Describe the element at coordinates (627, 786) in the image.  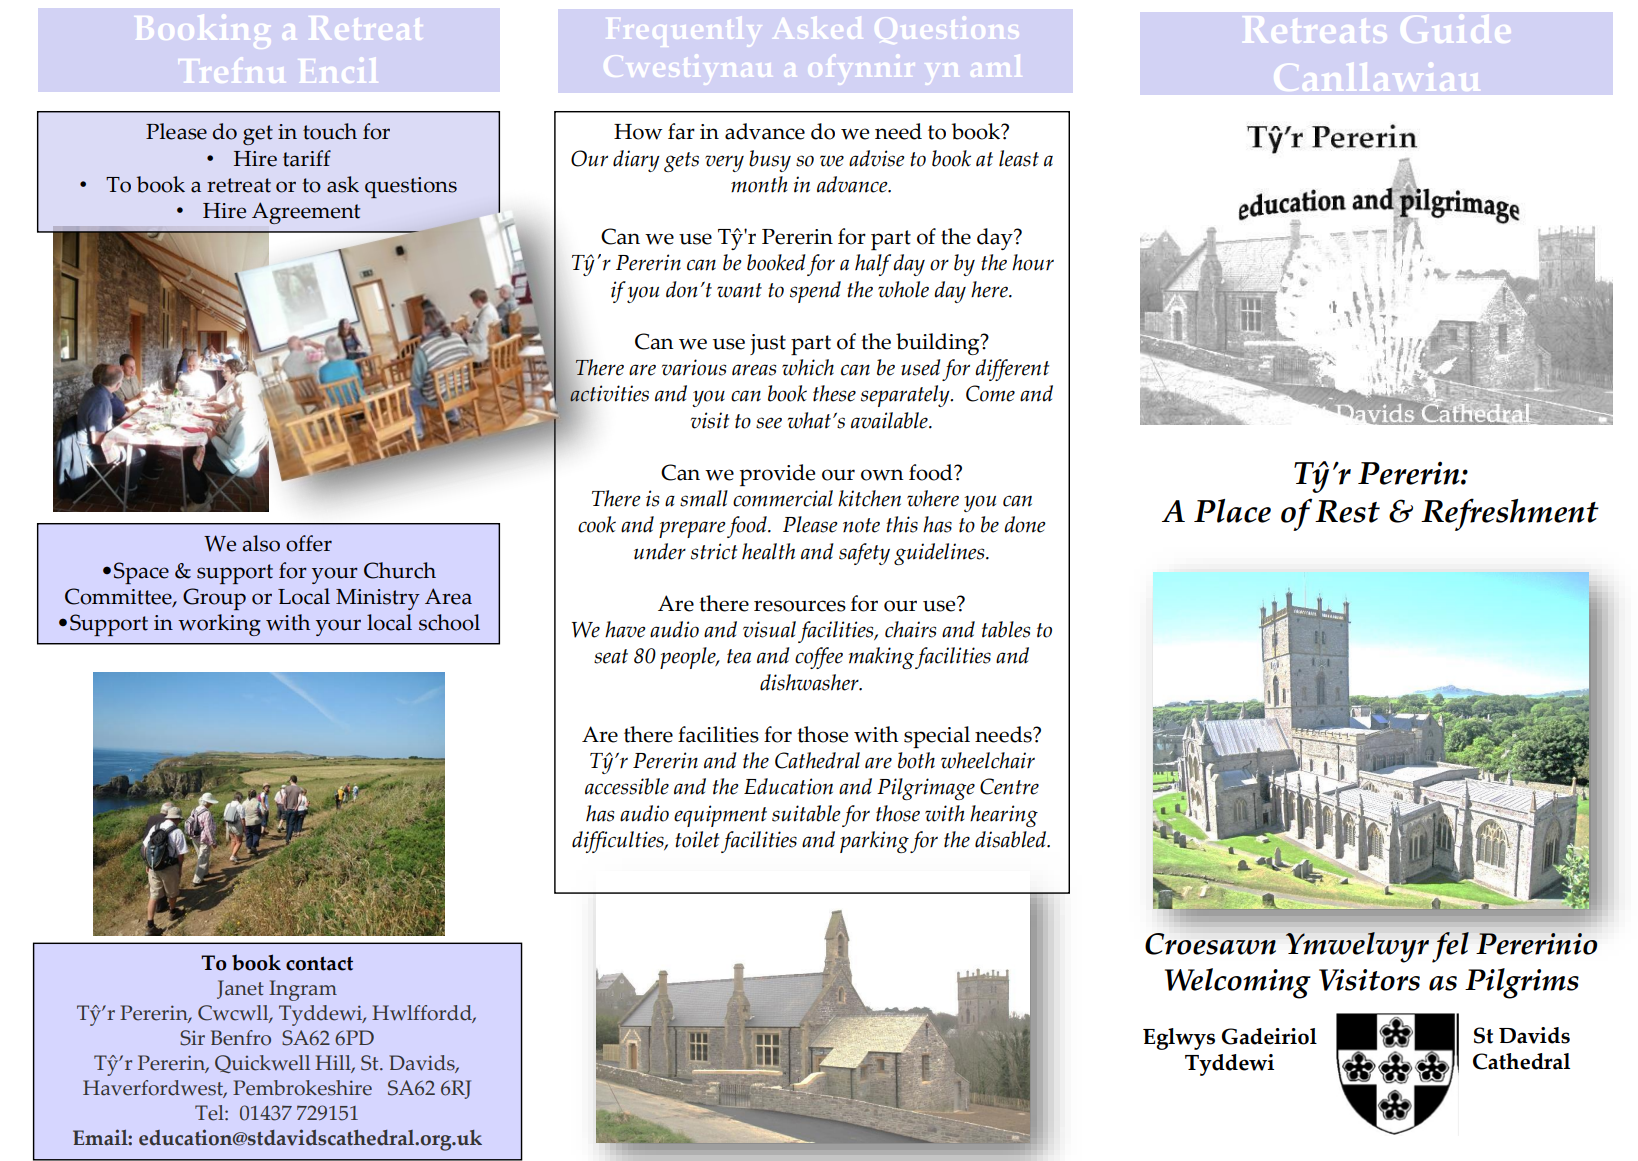
I see `accessible` at that location.
